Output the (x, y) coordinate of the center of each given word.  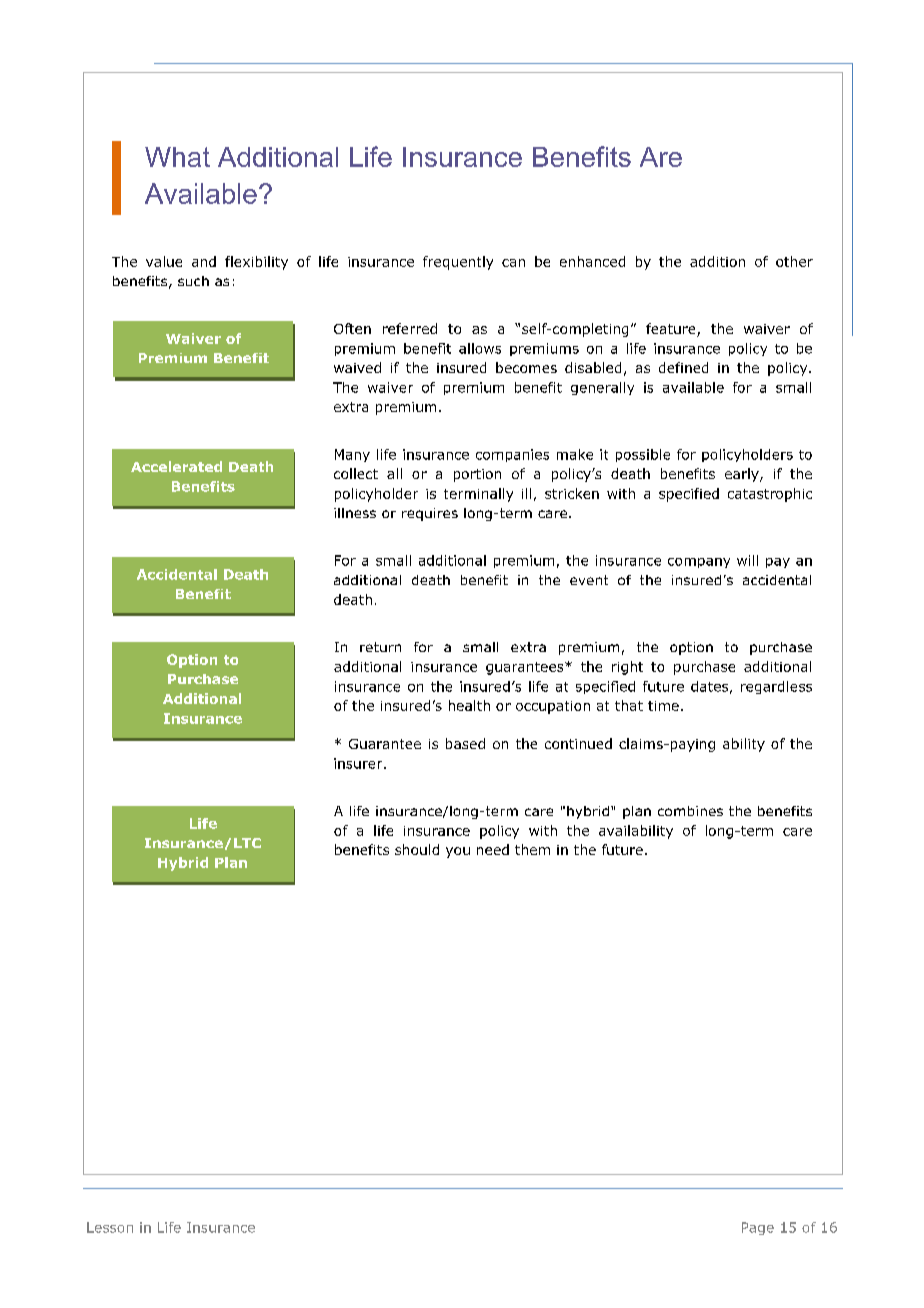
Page (758, 1228)
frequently (458, 263)
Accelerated (176, 466)
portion (477, 475)
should (417, 849)
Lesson (110, 1227)
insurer (359, 763)
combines (690, 811)
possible (643, 455)
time (663, 706)
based (465, 743)
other (794, 261)
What (177, 157)
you (458, 852)
